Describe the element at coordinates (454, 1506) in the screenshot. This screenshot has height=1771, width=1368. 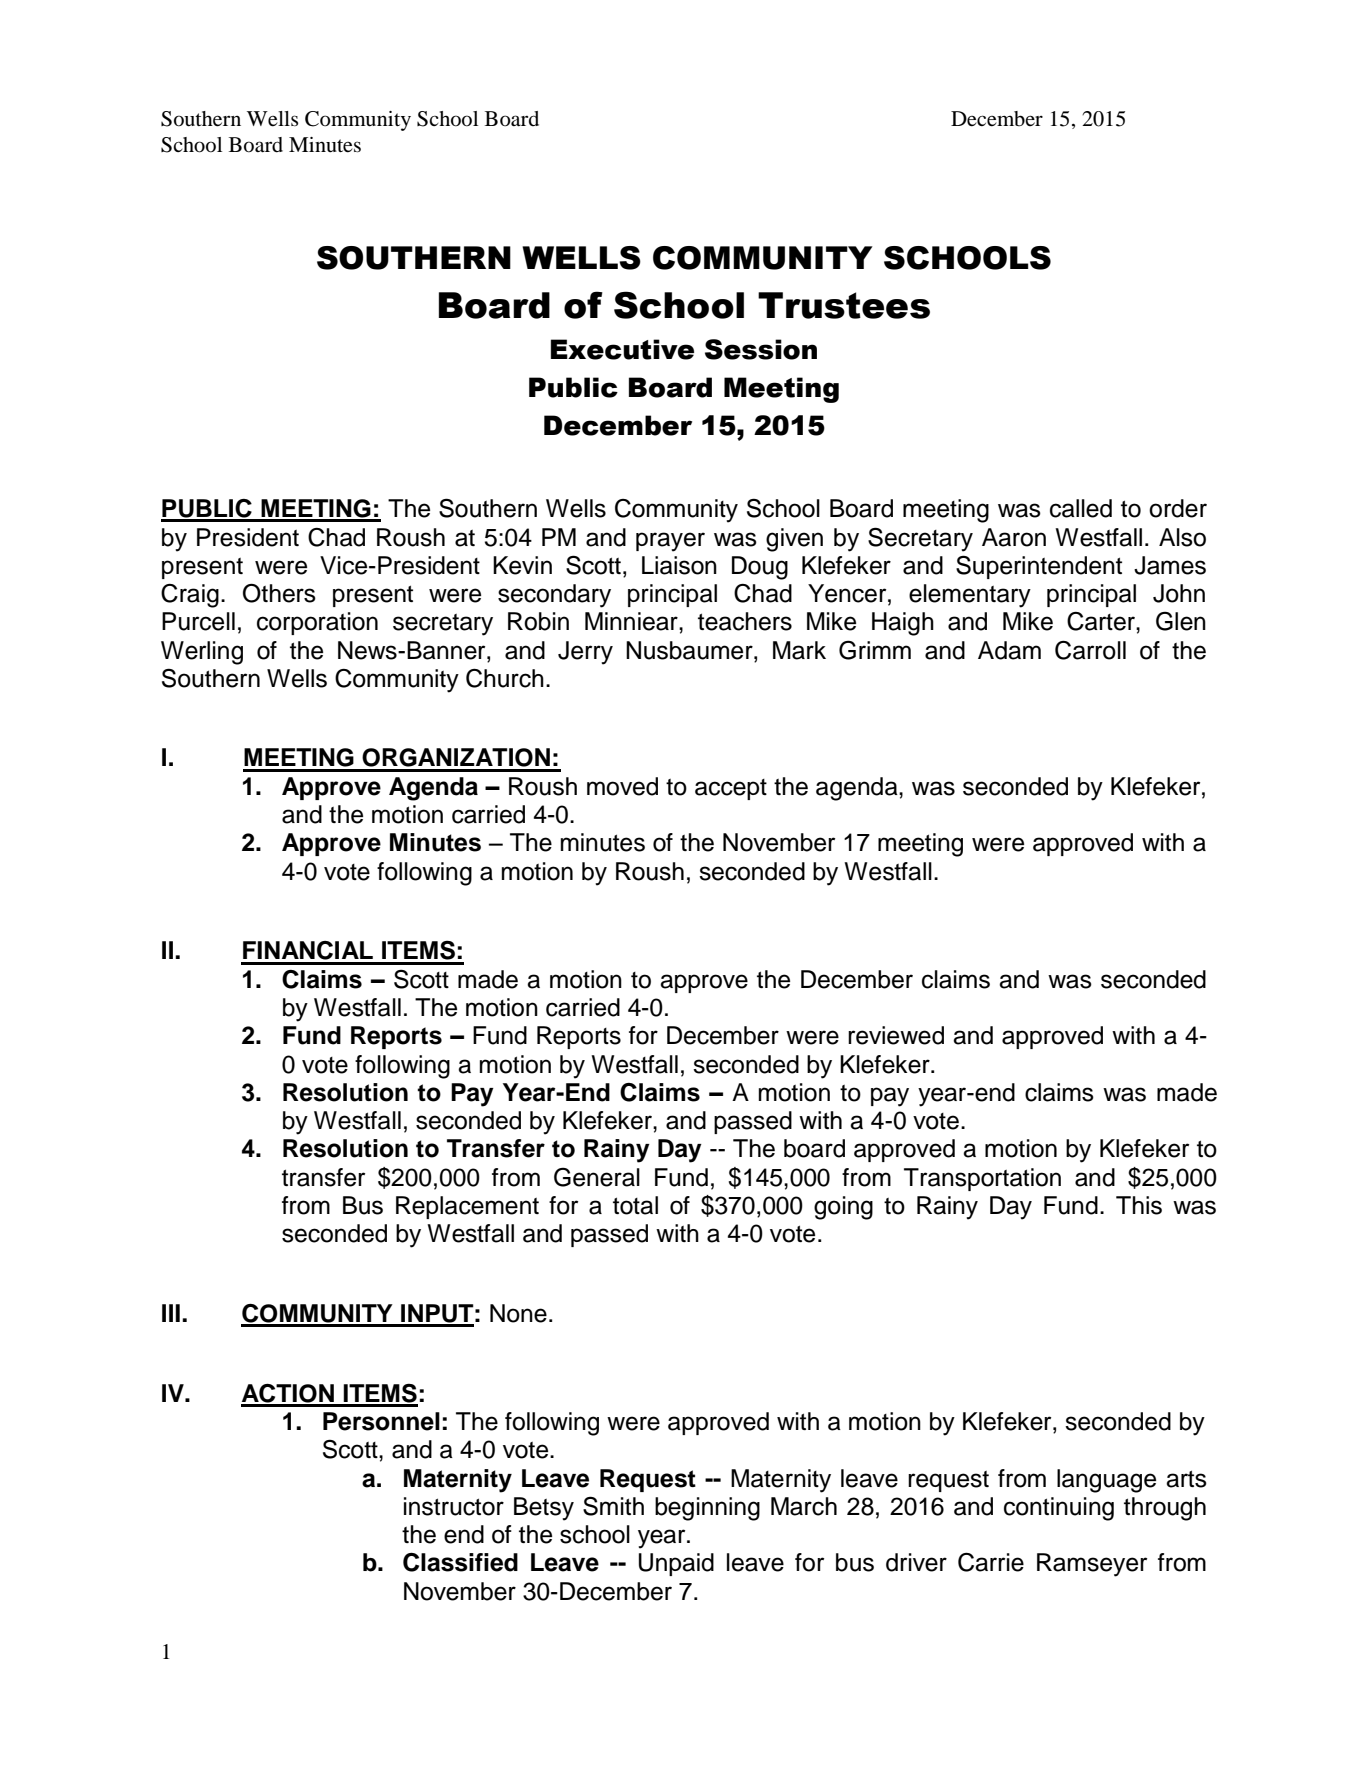
I see `instructor` at that location.
